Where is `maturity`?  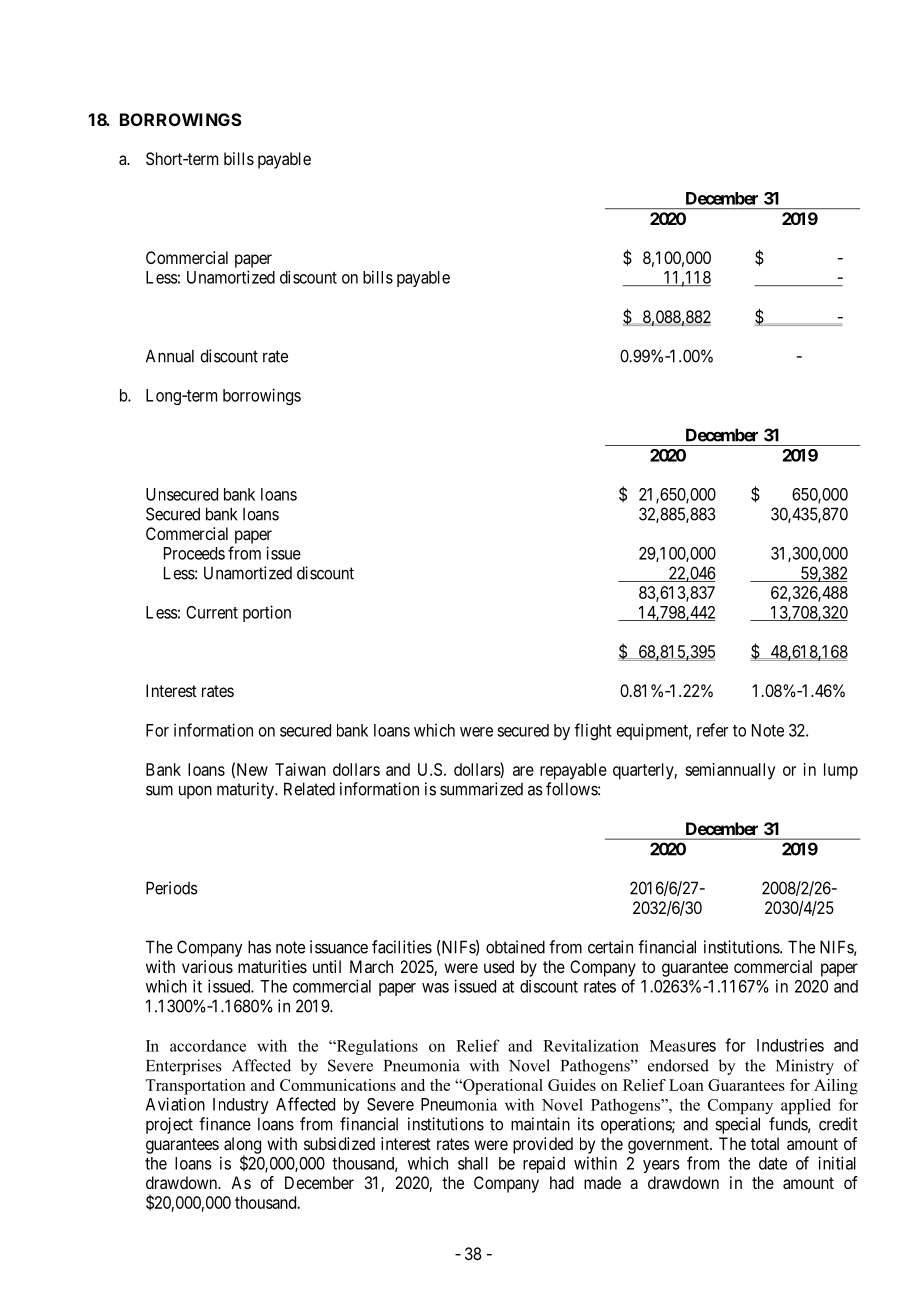 maturity is located at coordinates (246, 790).
